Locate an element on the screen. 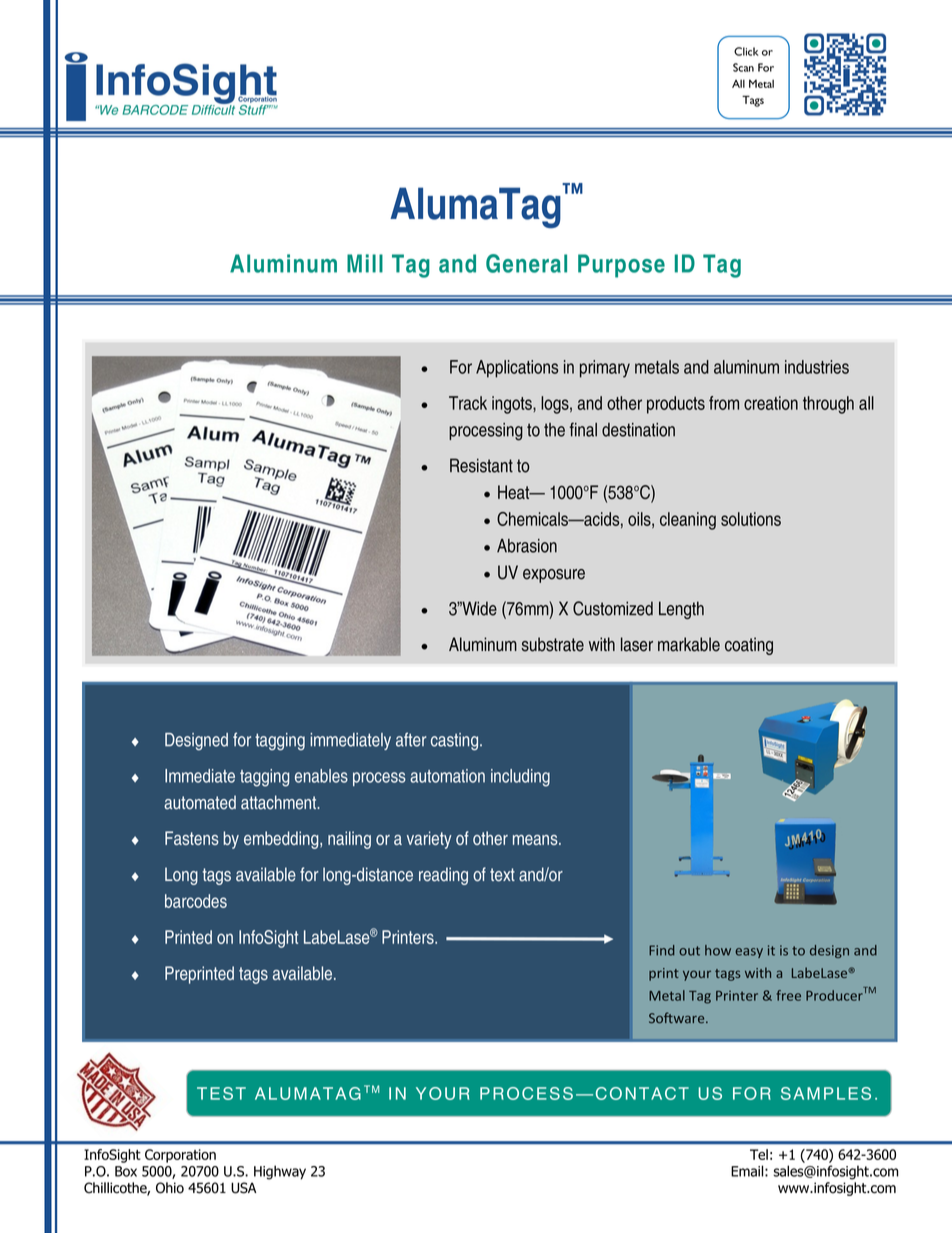  Applications is located at coordinates (517, 369).
